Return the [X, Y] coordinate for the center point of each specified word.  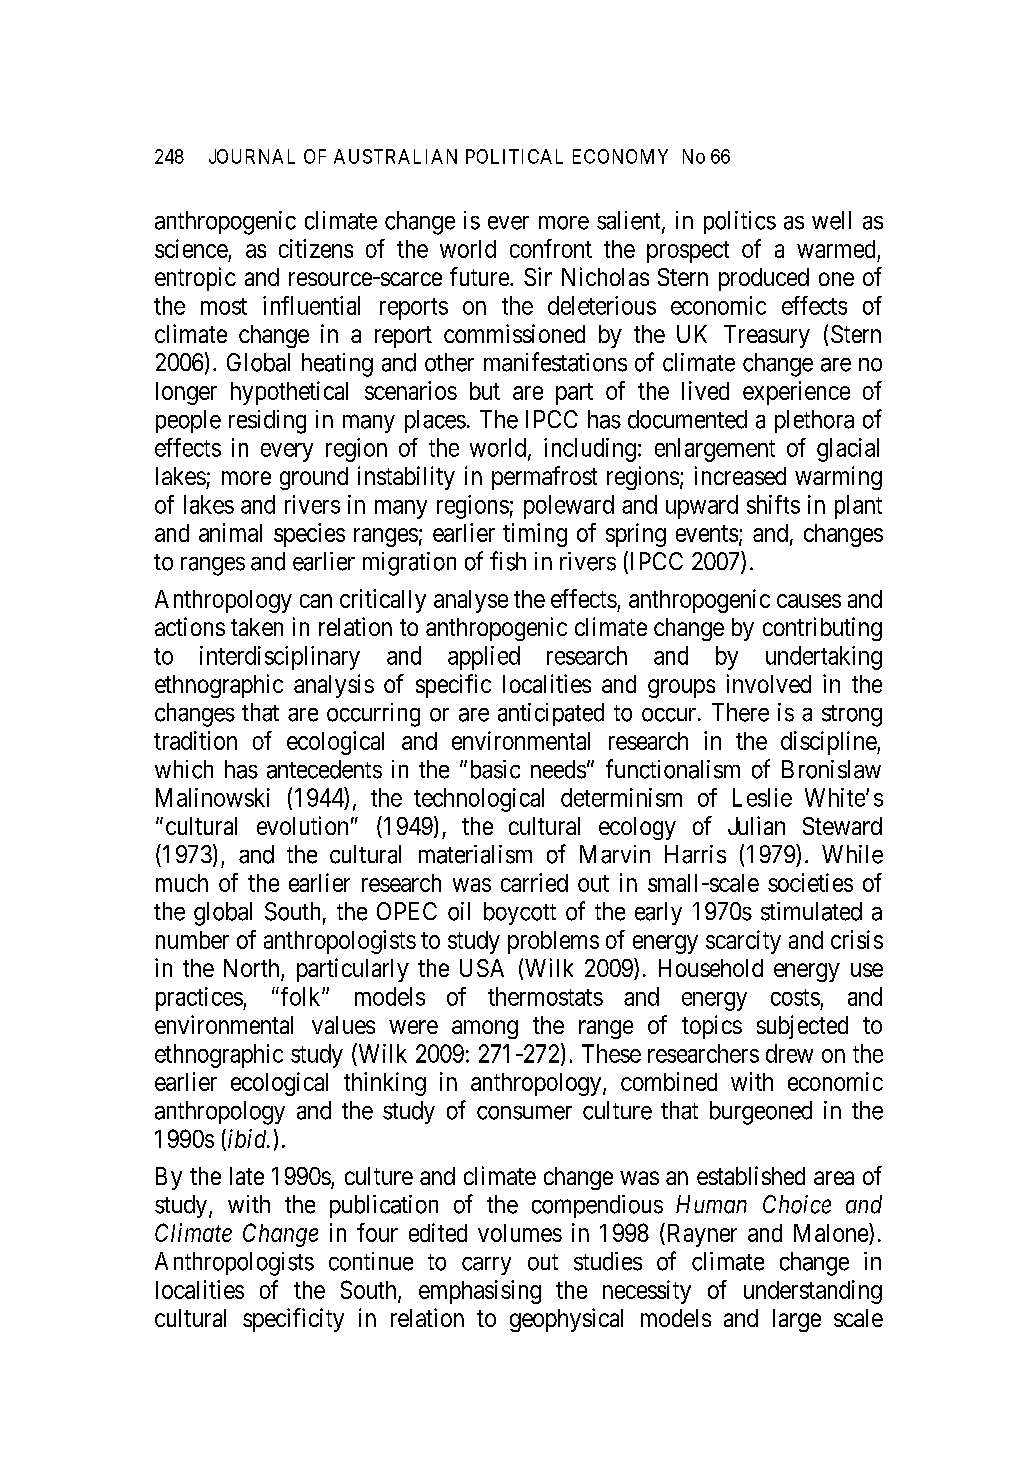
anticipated [551, 714]
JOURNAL [252, 156]
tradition [195, 740]
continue [371, 1261]
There [740, 712]
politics [740, 222]
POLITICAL [514, 156]
